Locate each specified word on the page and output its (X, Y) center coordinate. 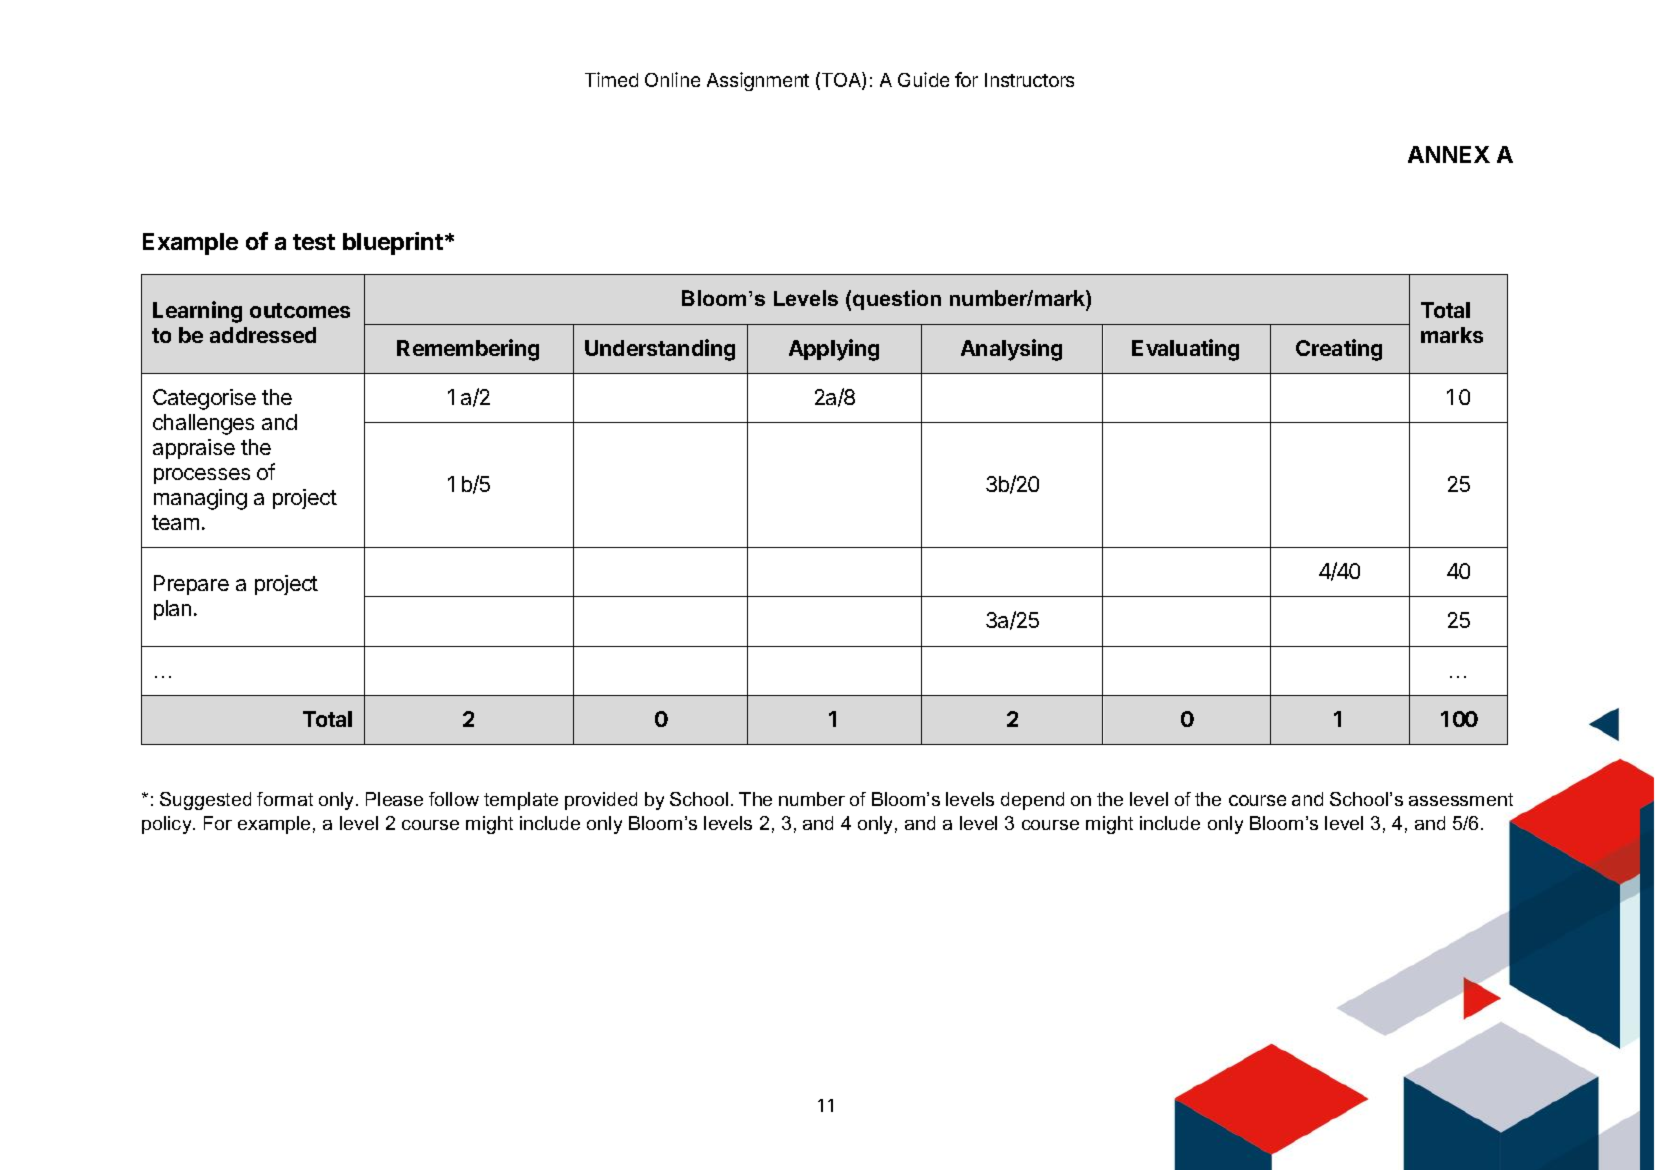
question (897, 300)
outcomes (300, 310)
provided (601, 801)
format (285, 799)
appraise (194, 449)
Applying (834, 350)
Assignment (758, 81)
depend (1032, 801)
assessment (1461, 799)
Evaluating (1185, 350)
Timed (611, 79)
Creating (1339, 350)
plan (172, 610)
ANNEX (1449, 154)
